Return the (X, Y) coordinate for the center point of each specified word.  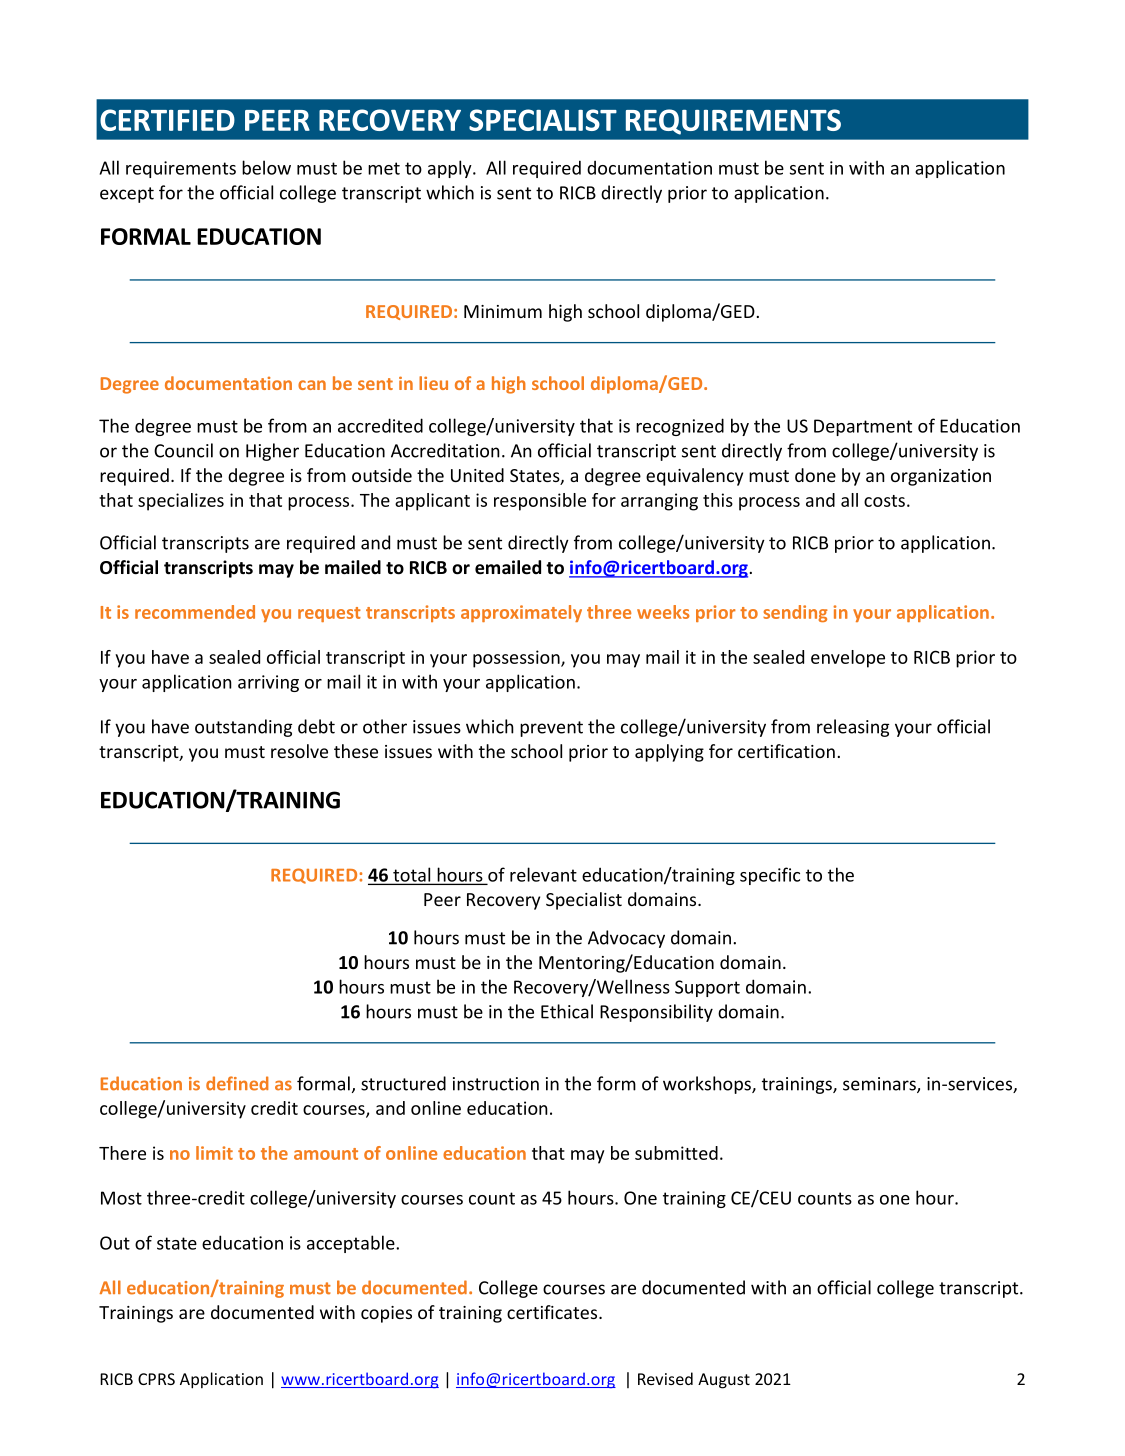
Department (863, 427)
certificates (553, 1312)
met (384, 168)
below (266, 167)
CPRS (156, 1379)
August (724, 1381)
